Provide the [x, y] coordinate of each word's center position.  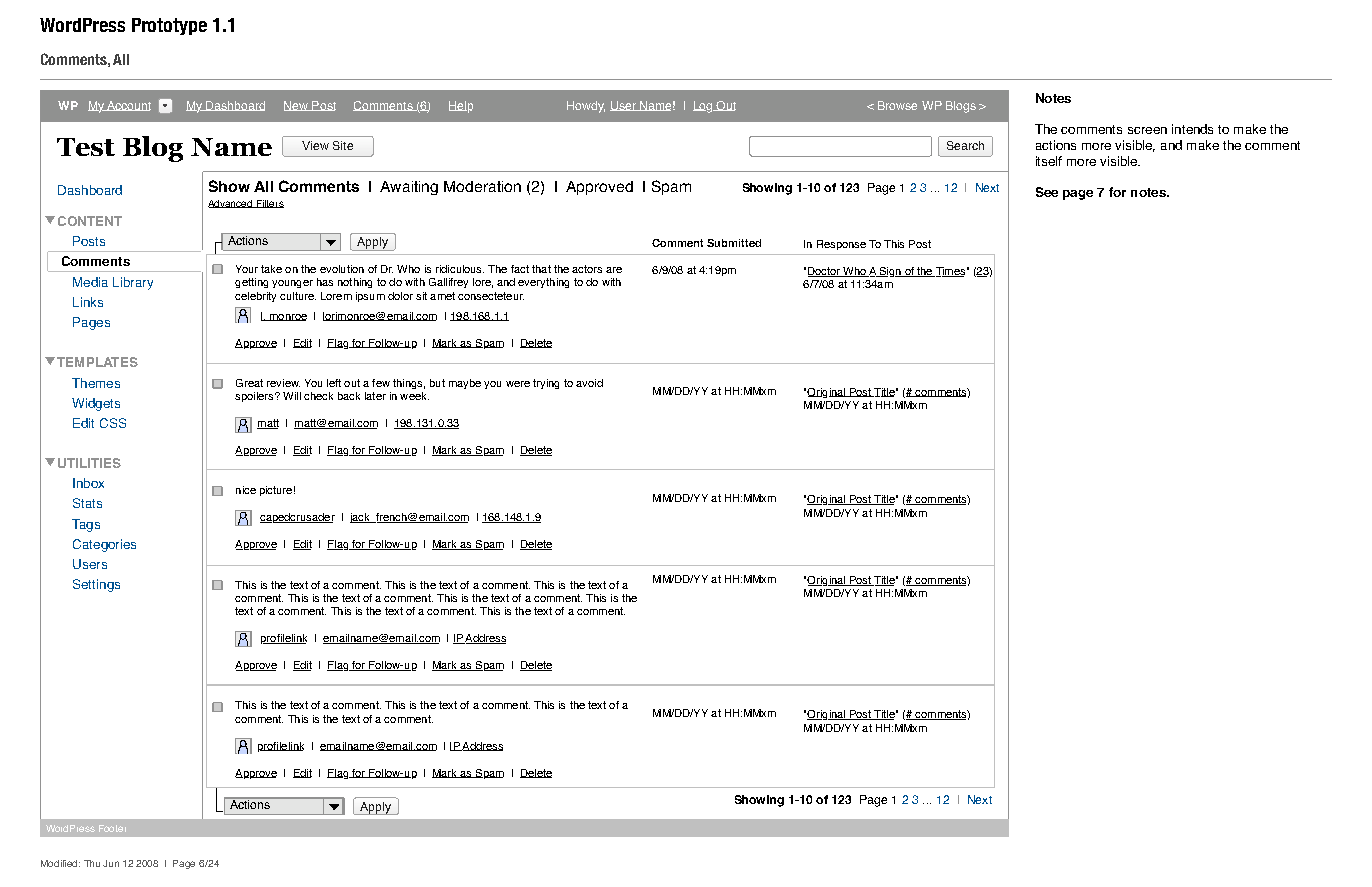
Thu [92, 863]
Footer [112, 828]
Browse [897, 105]
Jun [111, 863]
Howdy [586, 107]
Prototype [169, 26]
